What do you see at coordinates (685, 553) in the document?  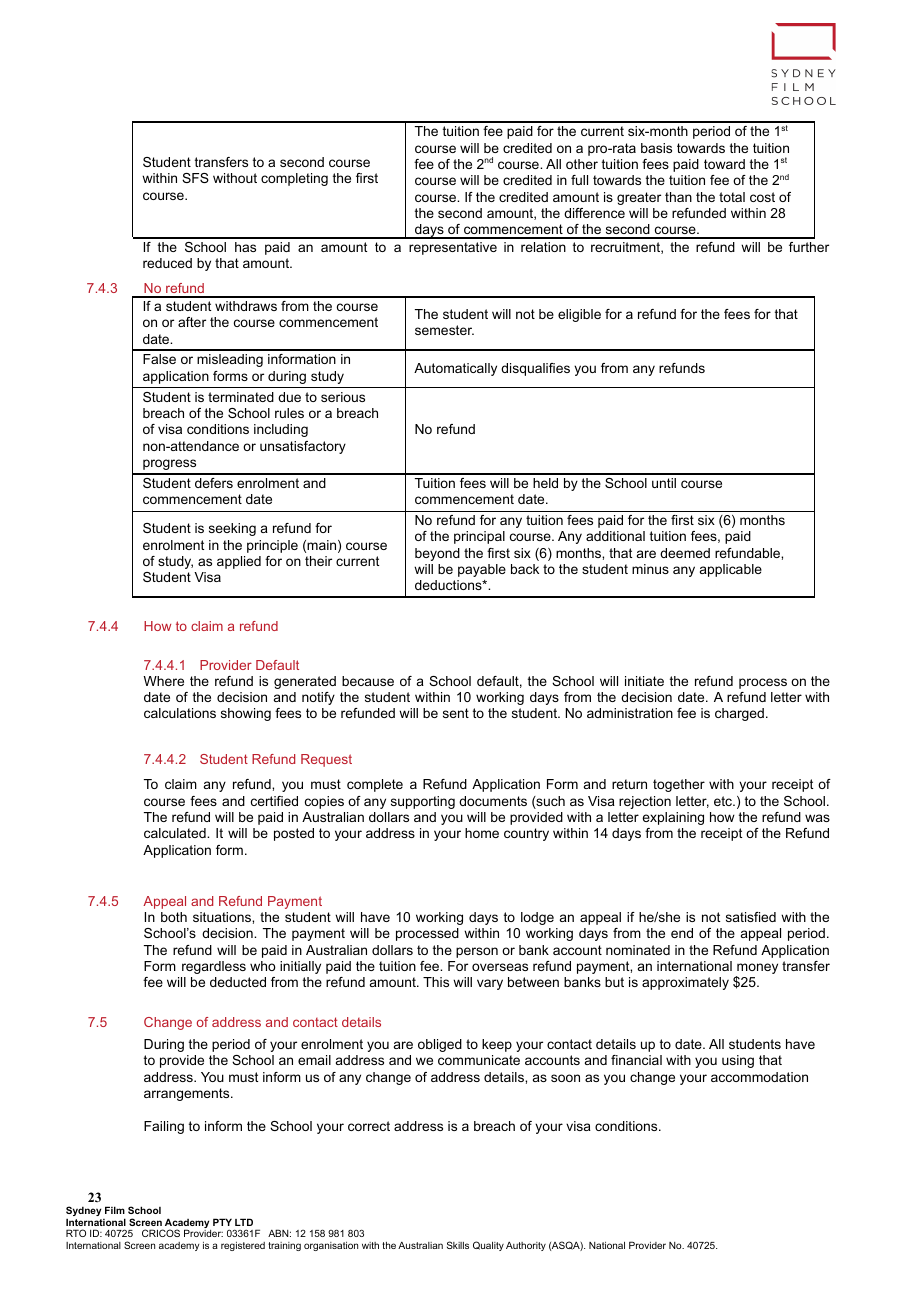 I see `deemed` at bounding box center [685, 553].
